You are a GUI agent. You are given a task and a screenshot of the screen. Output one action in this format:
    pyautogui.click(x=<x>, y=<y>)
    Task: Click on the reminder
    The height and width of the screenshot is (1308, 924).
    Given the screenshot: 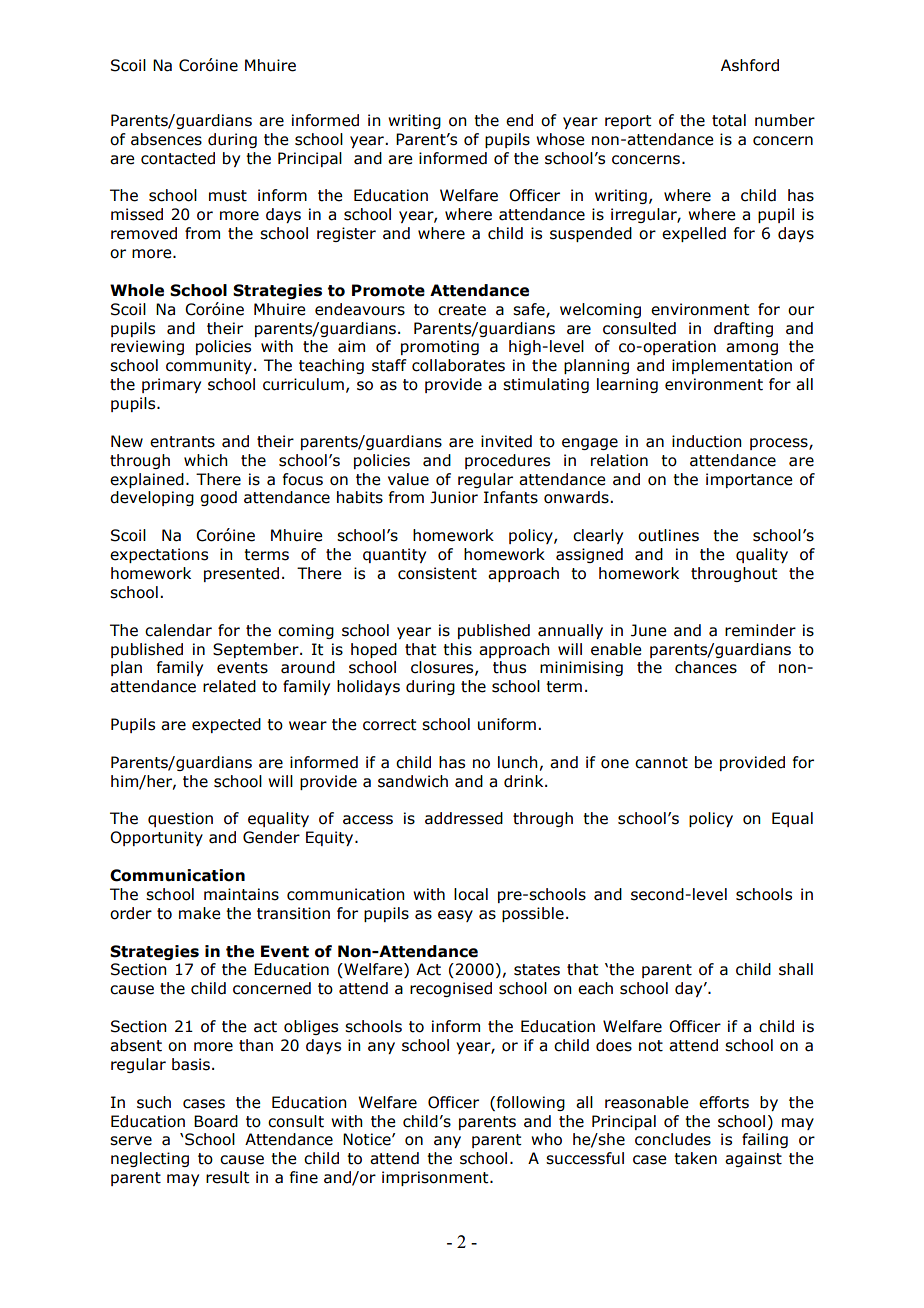 What is the action you would take?
    pyautogui.click(x=760, y=630)
